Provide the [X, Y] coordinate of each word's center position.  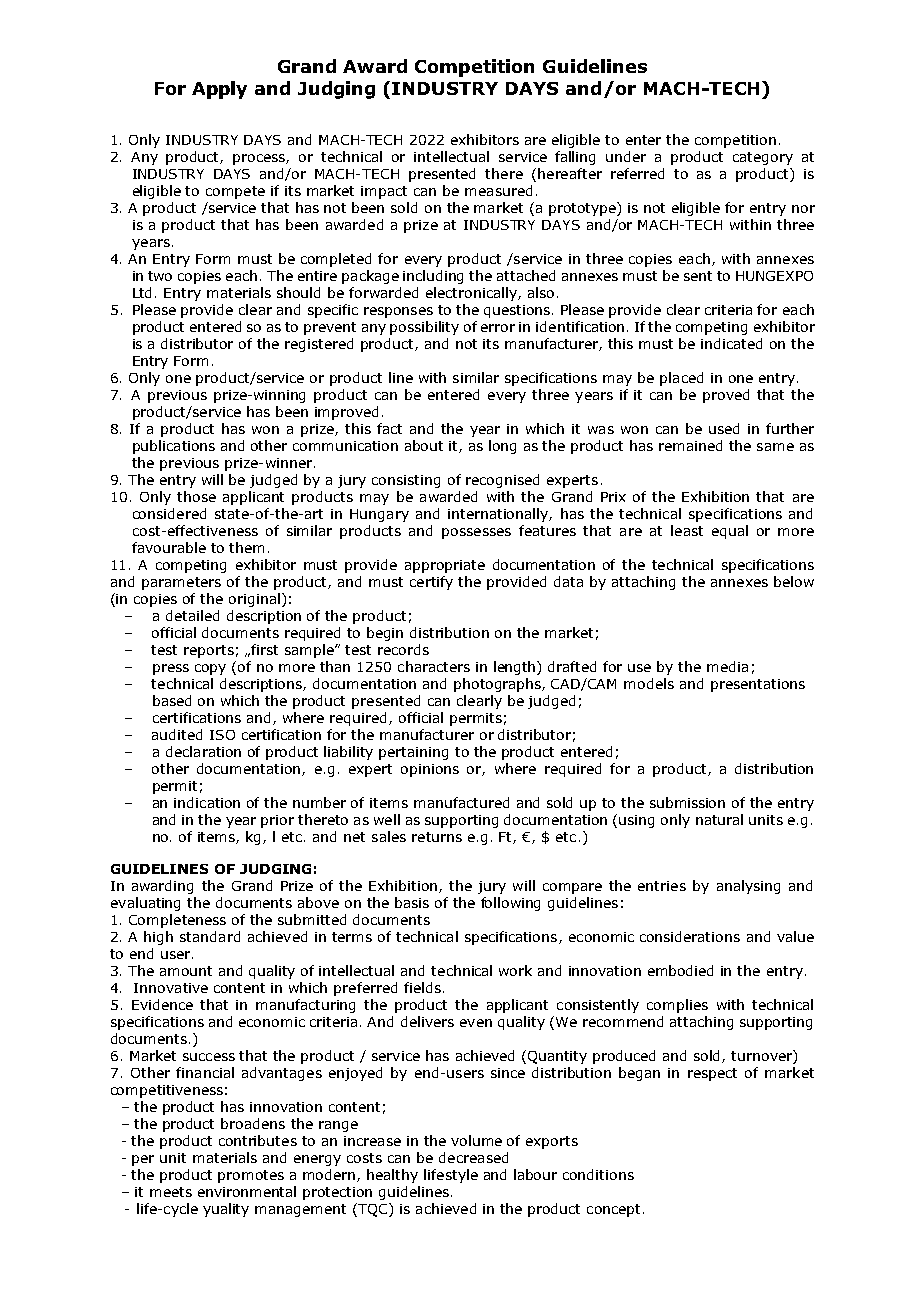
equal [730, 532]
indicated [731, 343]
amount [186, 971]
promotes [251, 1176]
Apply [219, 90]
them [246, 547]
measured [498, 190]
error [498, 328]
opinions [430, 770]
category [763, 158]
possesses [476, 533]
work [515, 970]
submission [687, 802]
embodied [680, 970]
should [298, 292]
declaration [203, 751]
